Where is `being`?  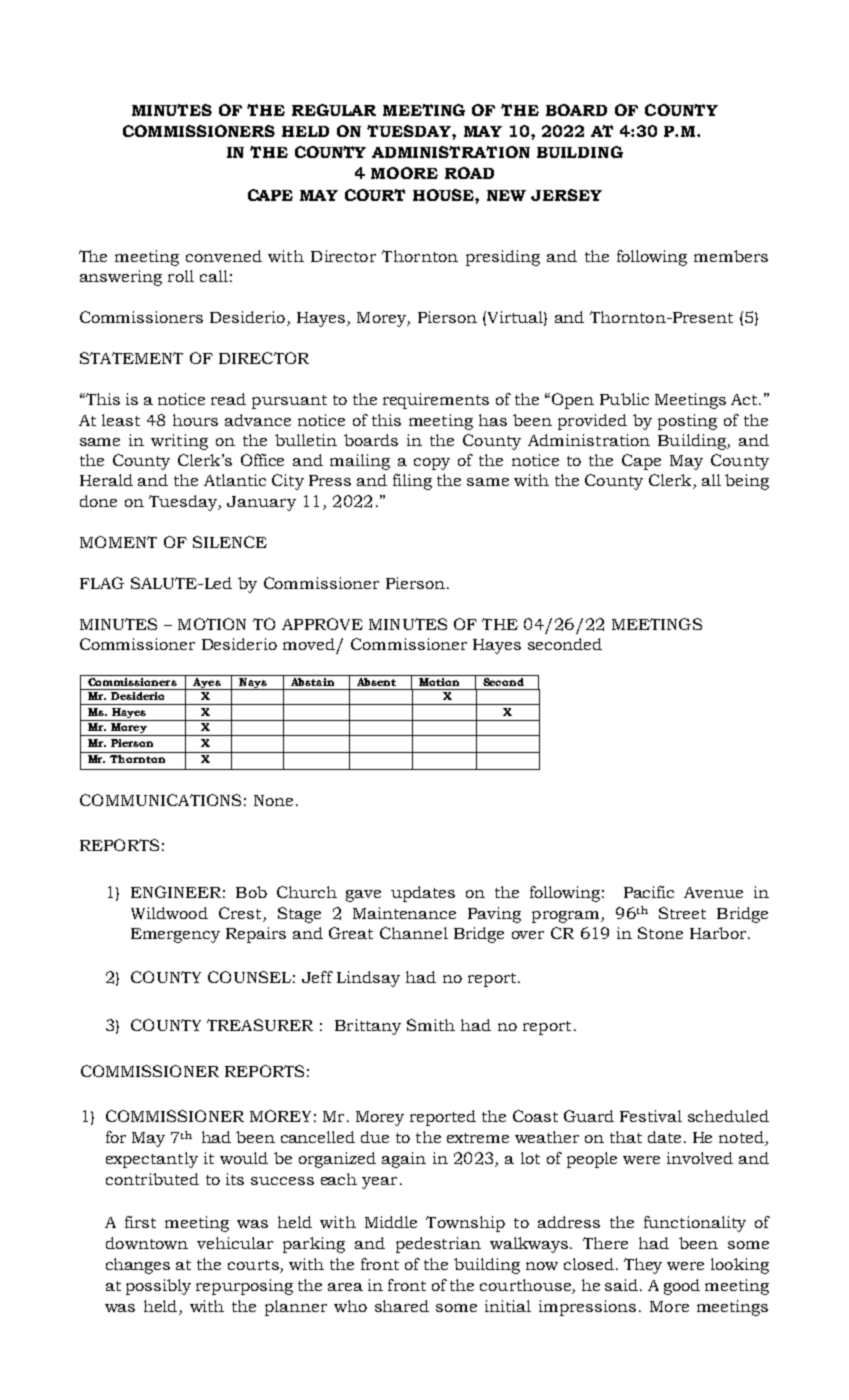
being is located at coordinates (747, 482).
